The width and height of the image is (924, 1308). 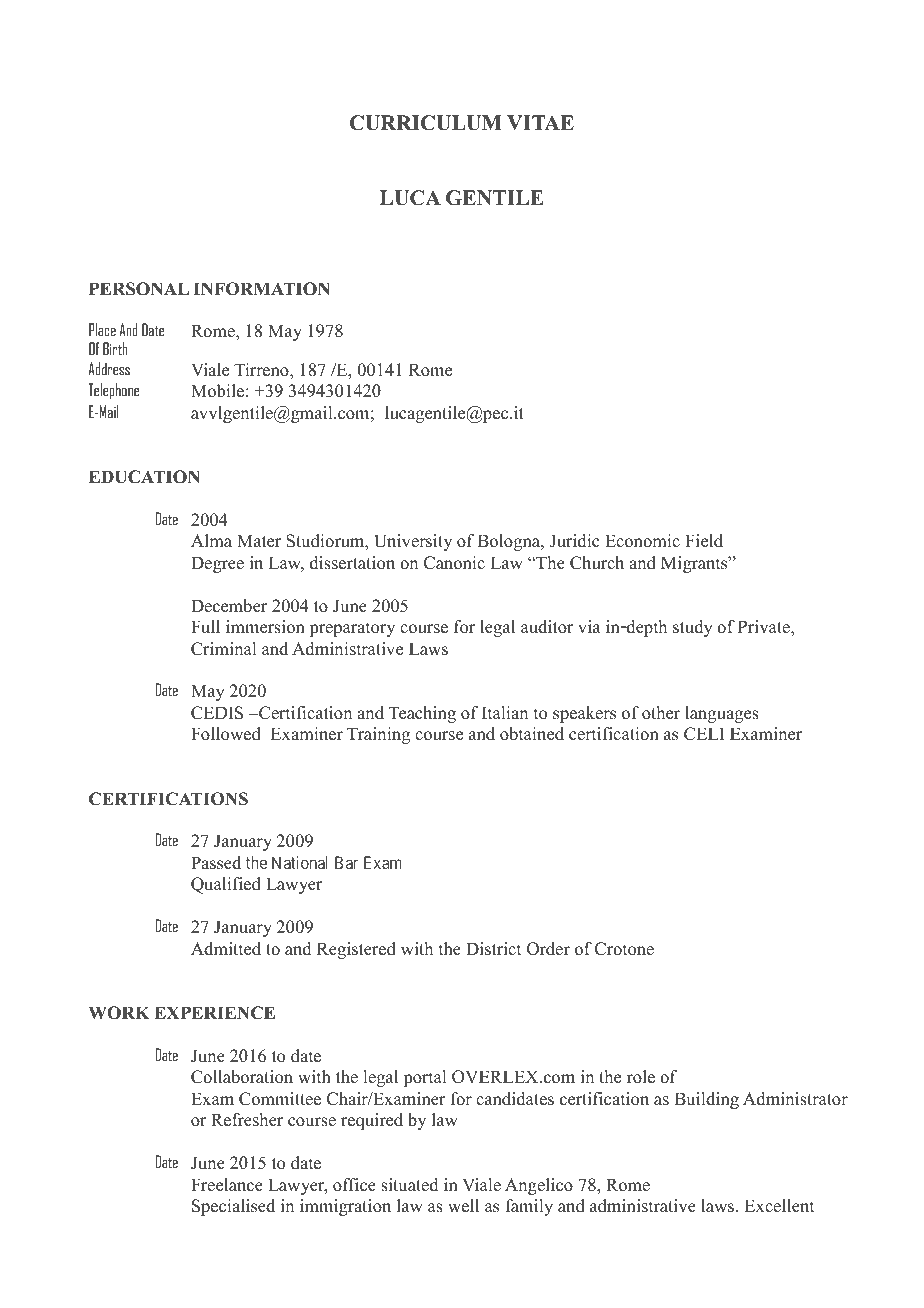 I want to click on situated, so click(x=410, y=1185).
